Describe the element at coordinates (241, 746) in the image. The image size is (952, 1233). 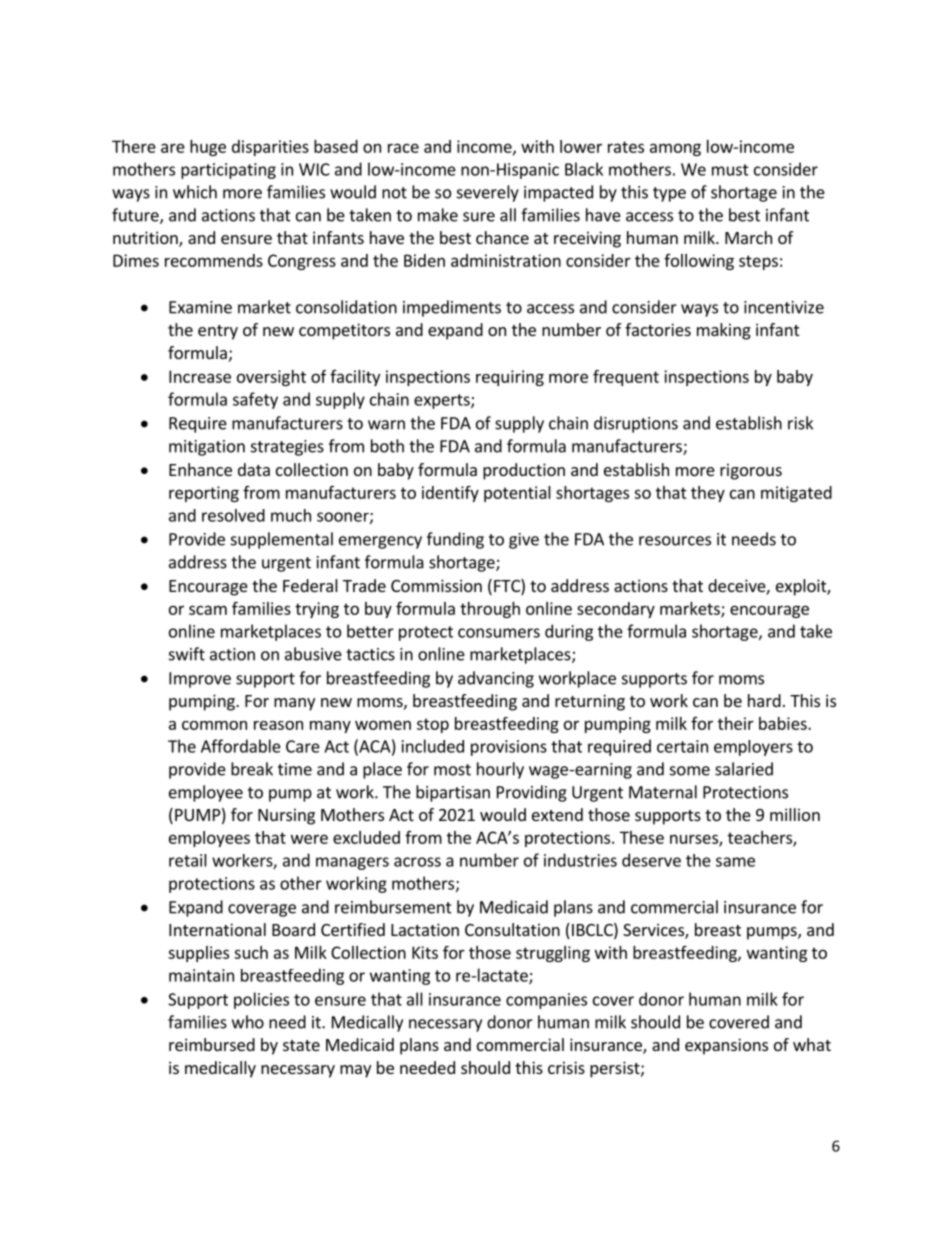
I see `Affordable` at that location.
